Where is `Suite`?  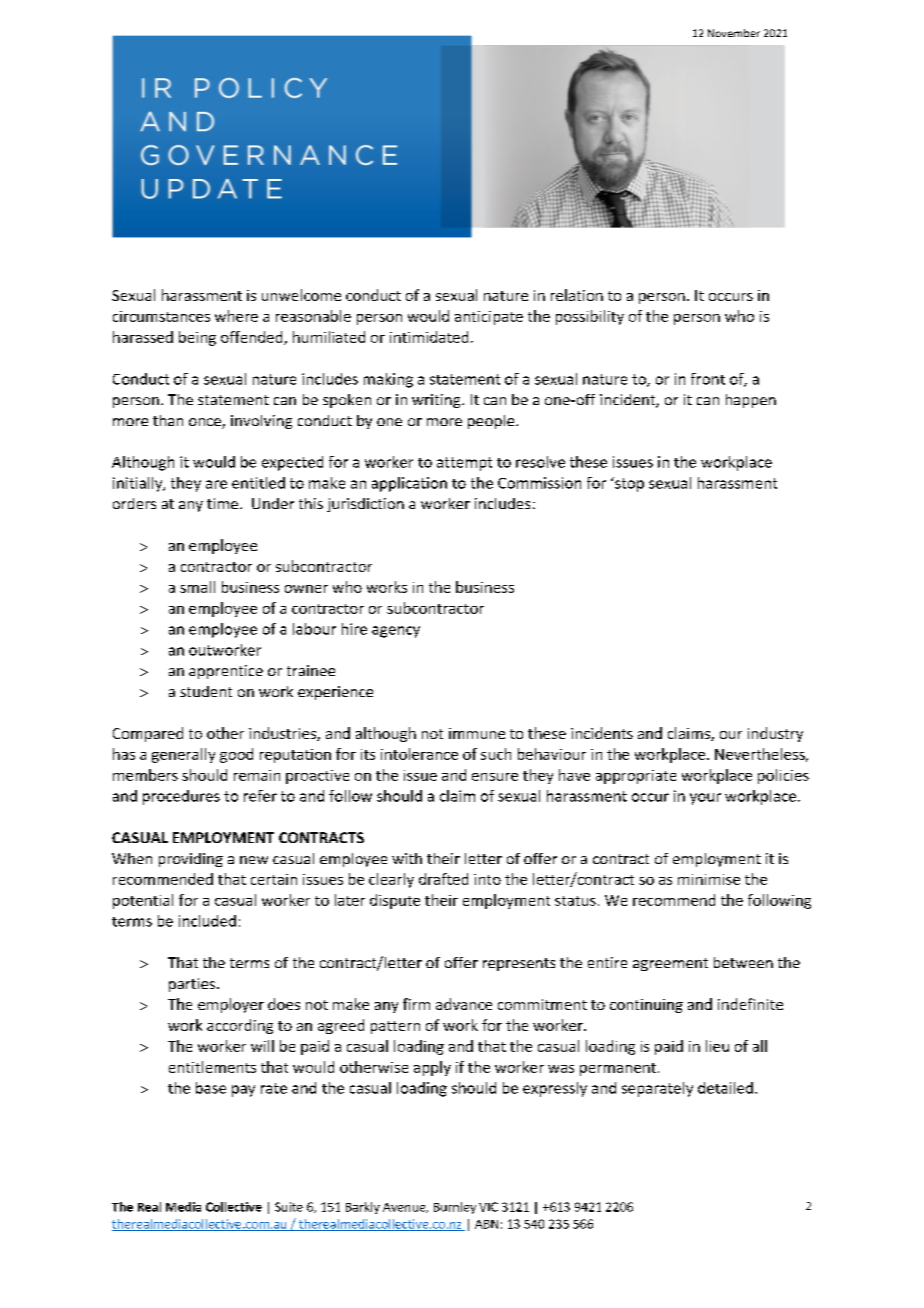 Suite is located at coordinates (289, 1207).
